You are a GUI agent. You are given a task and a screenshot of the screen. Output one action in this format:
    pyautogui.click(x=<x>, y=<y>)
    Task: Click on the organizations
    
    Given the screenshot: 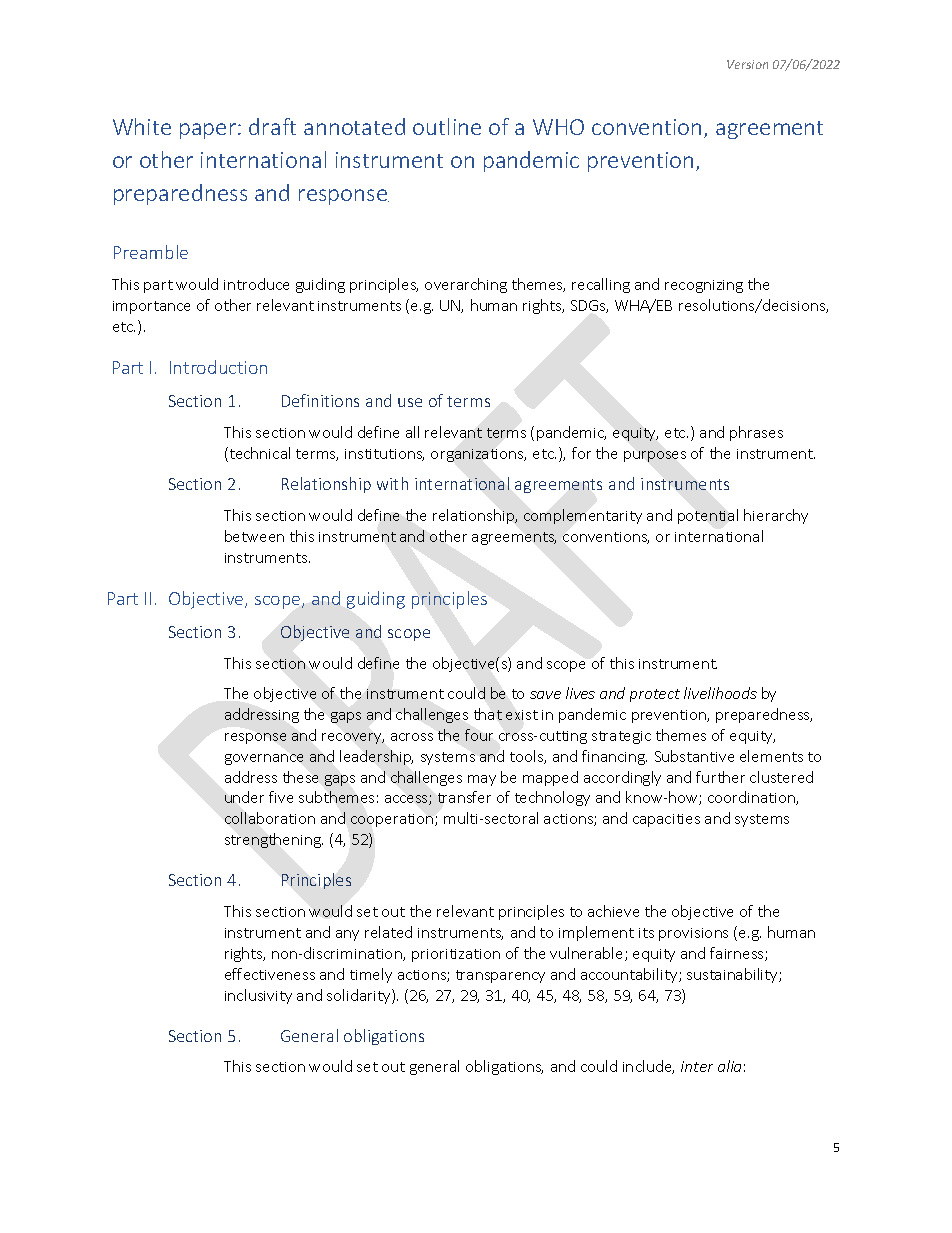 What is the action you would take?
    pyautogui.click(x=478, y=455)
